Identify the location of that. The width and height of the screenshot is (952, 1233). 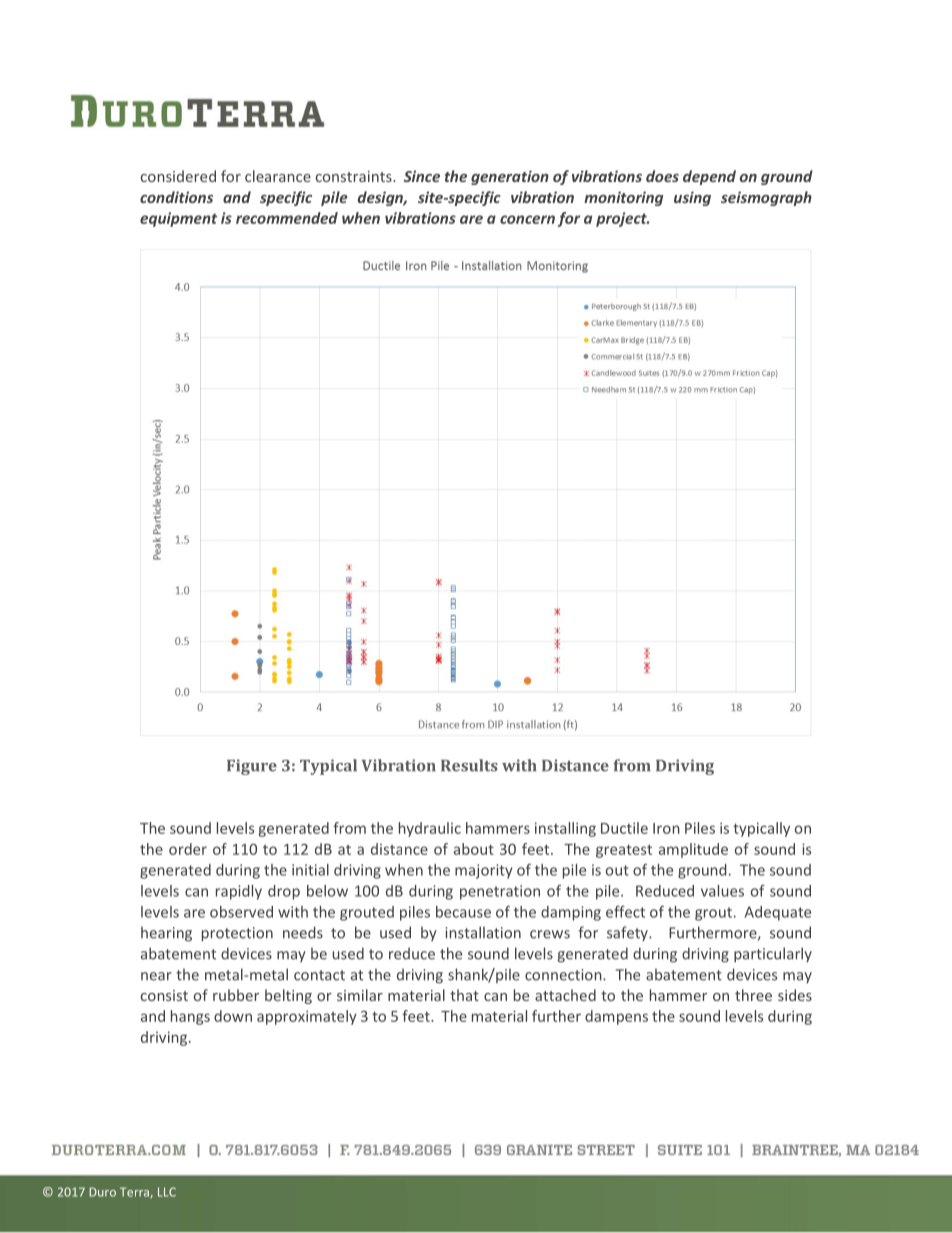
(464, 995).
